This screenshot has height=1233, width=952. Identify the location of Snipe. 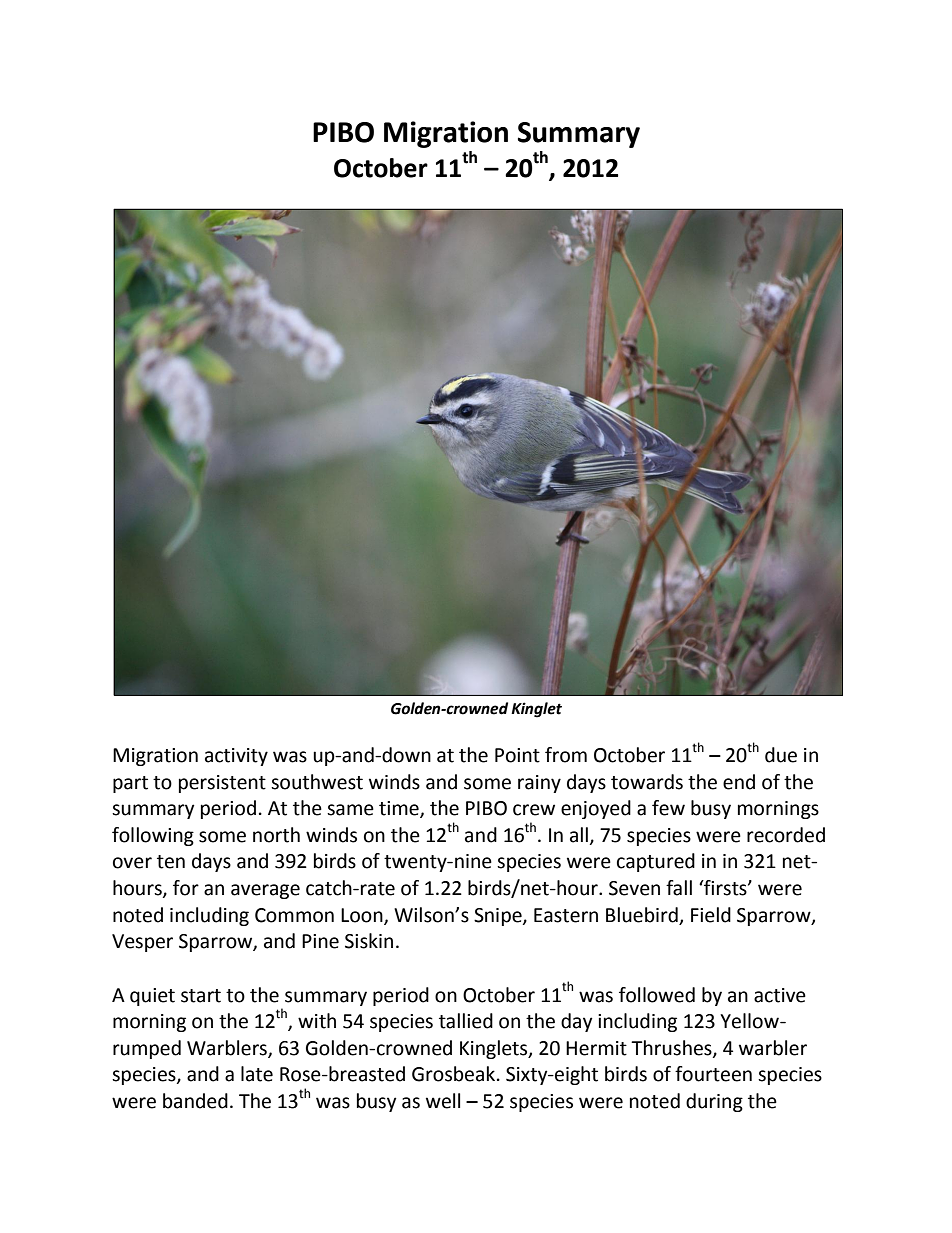
(499, 917).
